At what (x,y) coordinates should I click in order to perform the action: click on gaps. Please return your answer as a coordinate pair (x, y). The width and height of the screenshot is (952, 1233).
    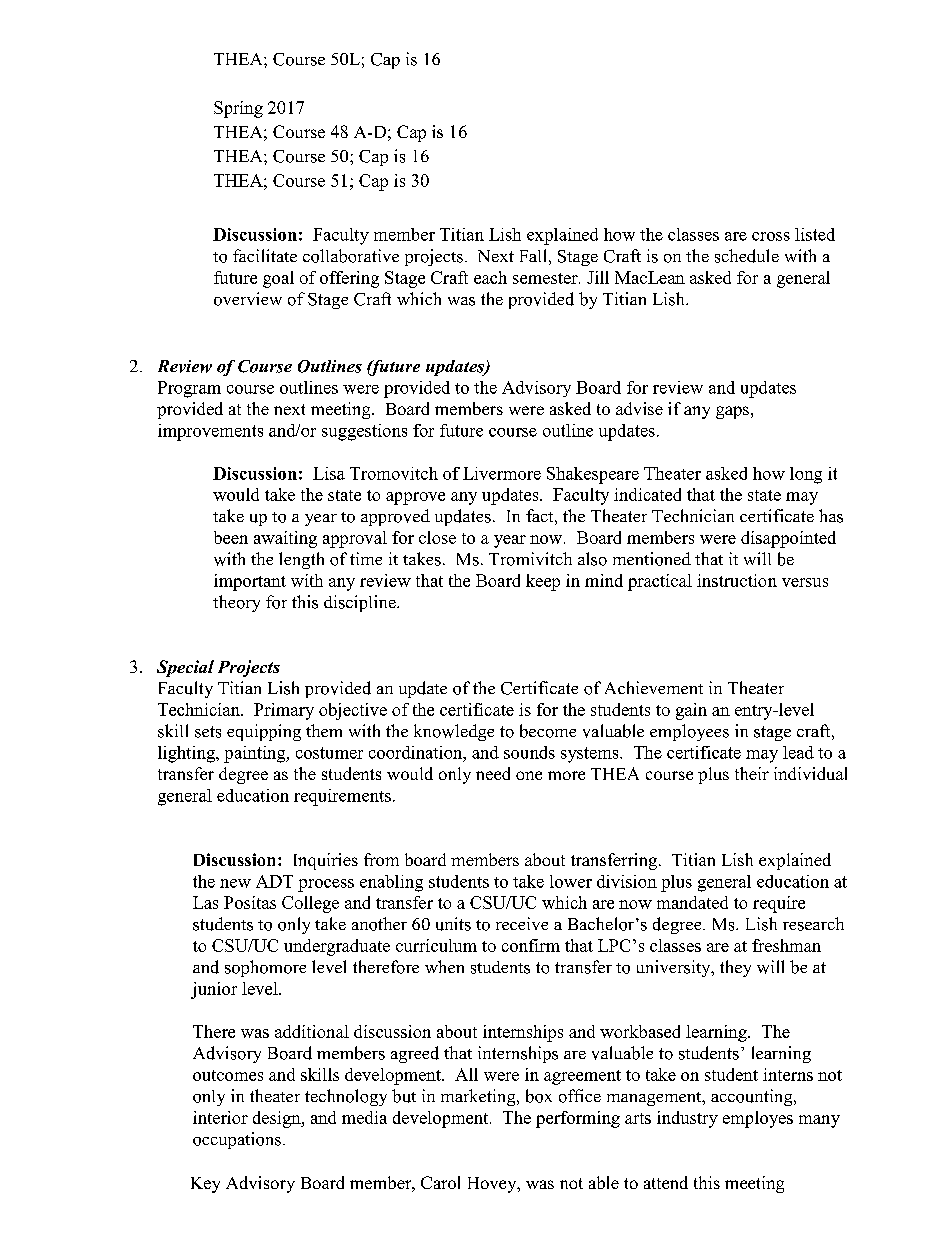
    Looking at the image, I should click on (732, 412).
